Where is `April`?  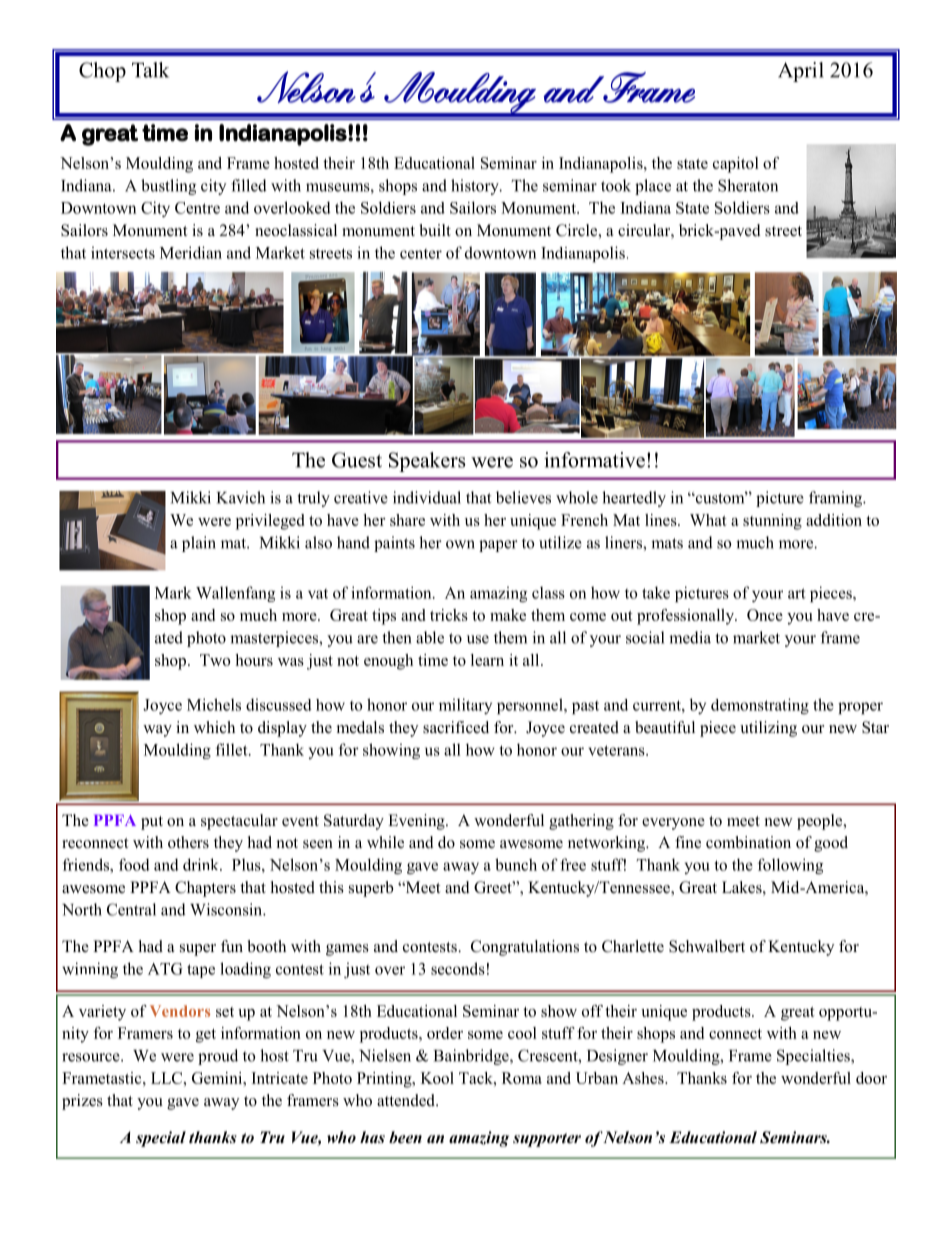 April is located at coordinates (801, 72).
